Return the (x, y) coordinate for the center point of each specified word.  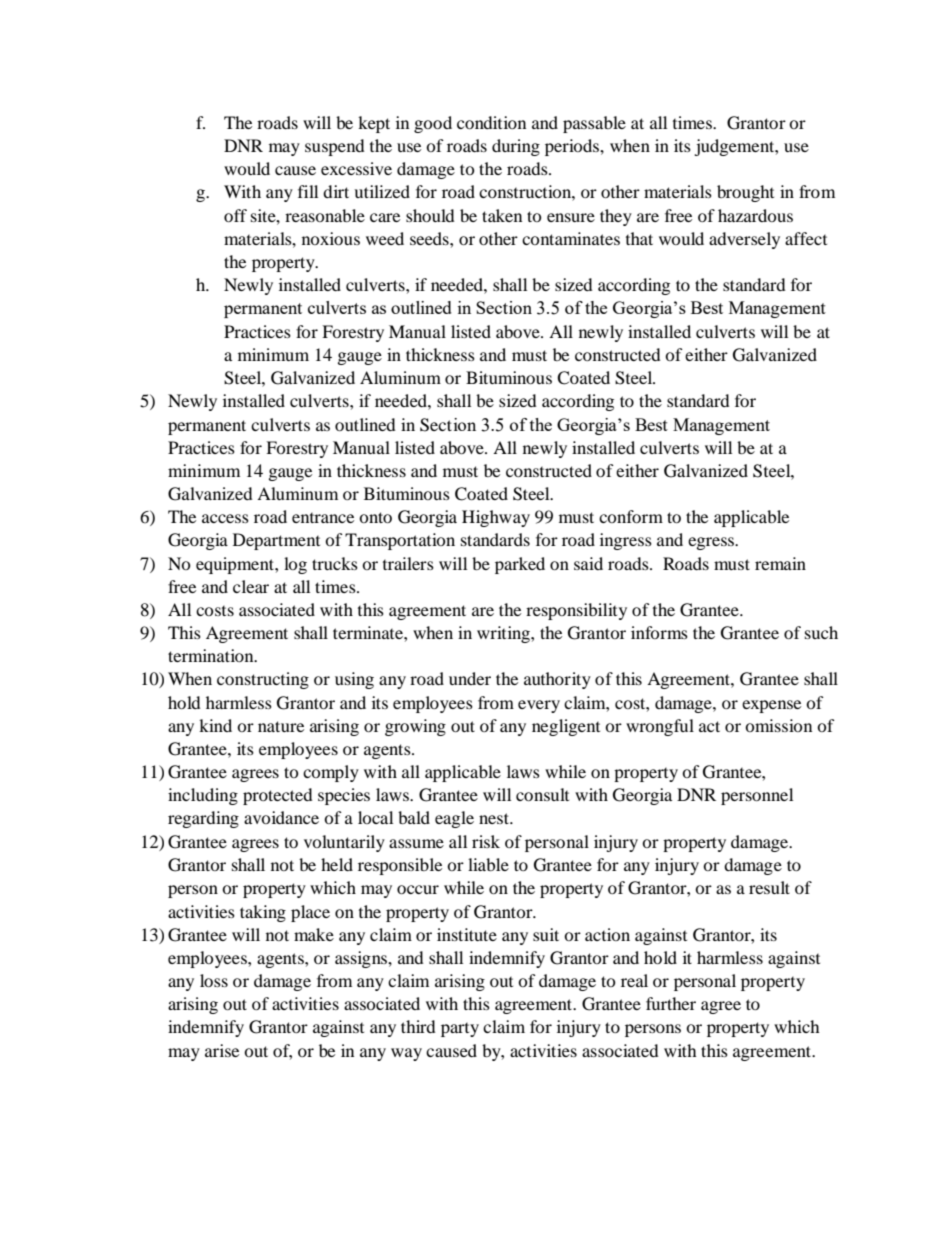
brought (745, 193)
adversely (744, 240)
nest (495, 818)
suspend (335, 147)
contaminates (571, 238)
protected (278, 796)
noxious (331, 238)
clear (251, 586)
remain (780, 563)
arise (222, 1050)
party (460, 1030)
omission (778, 725)
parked (520, 565)
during (516, 147)
